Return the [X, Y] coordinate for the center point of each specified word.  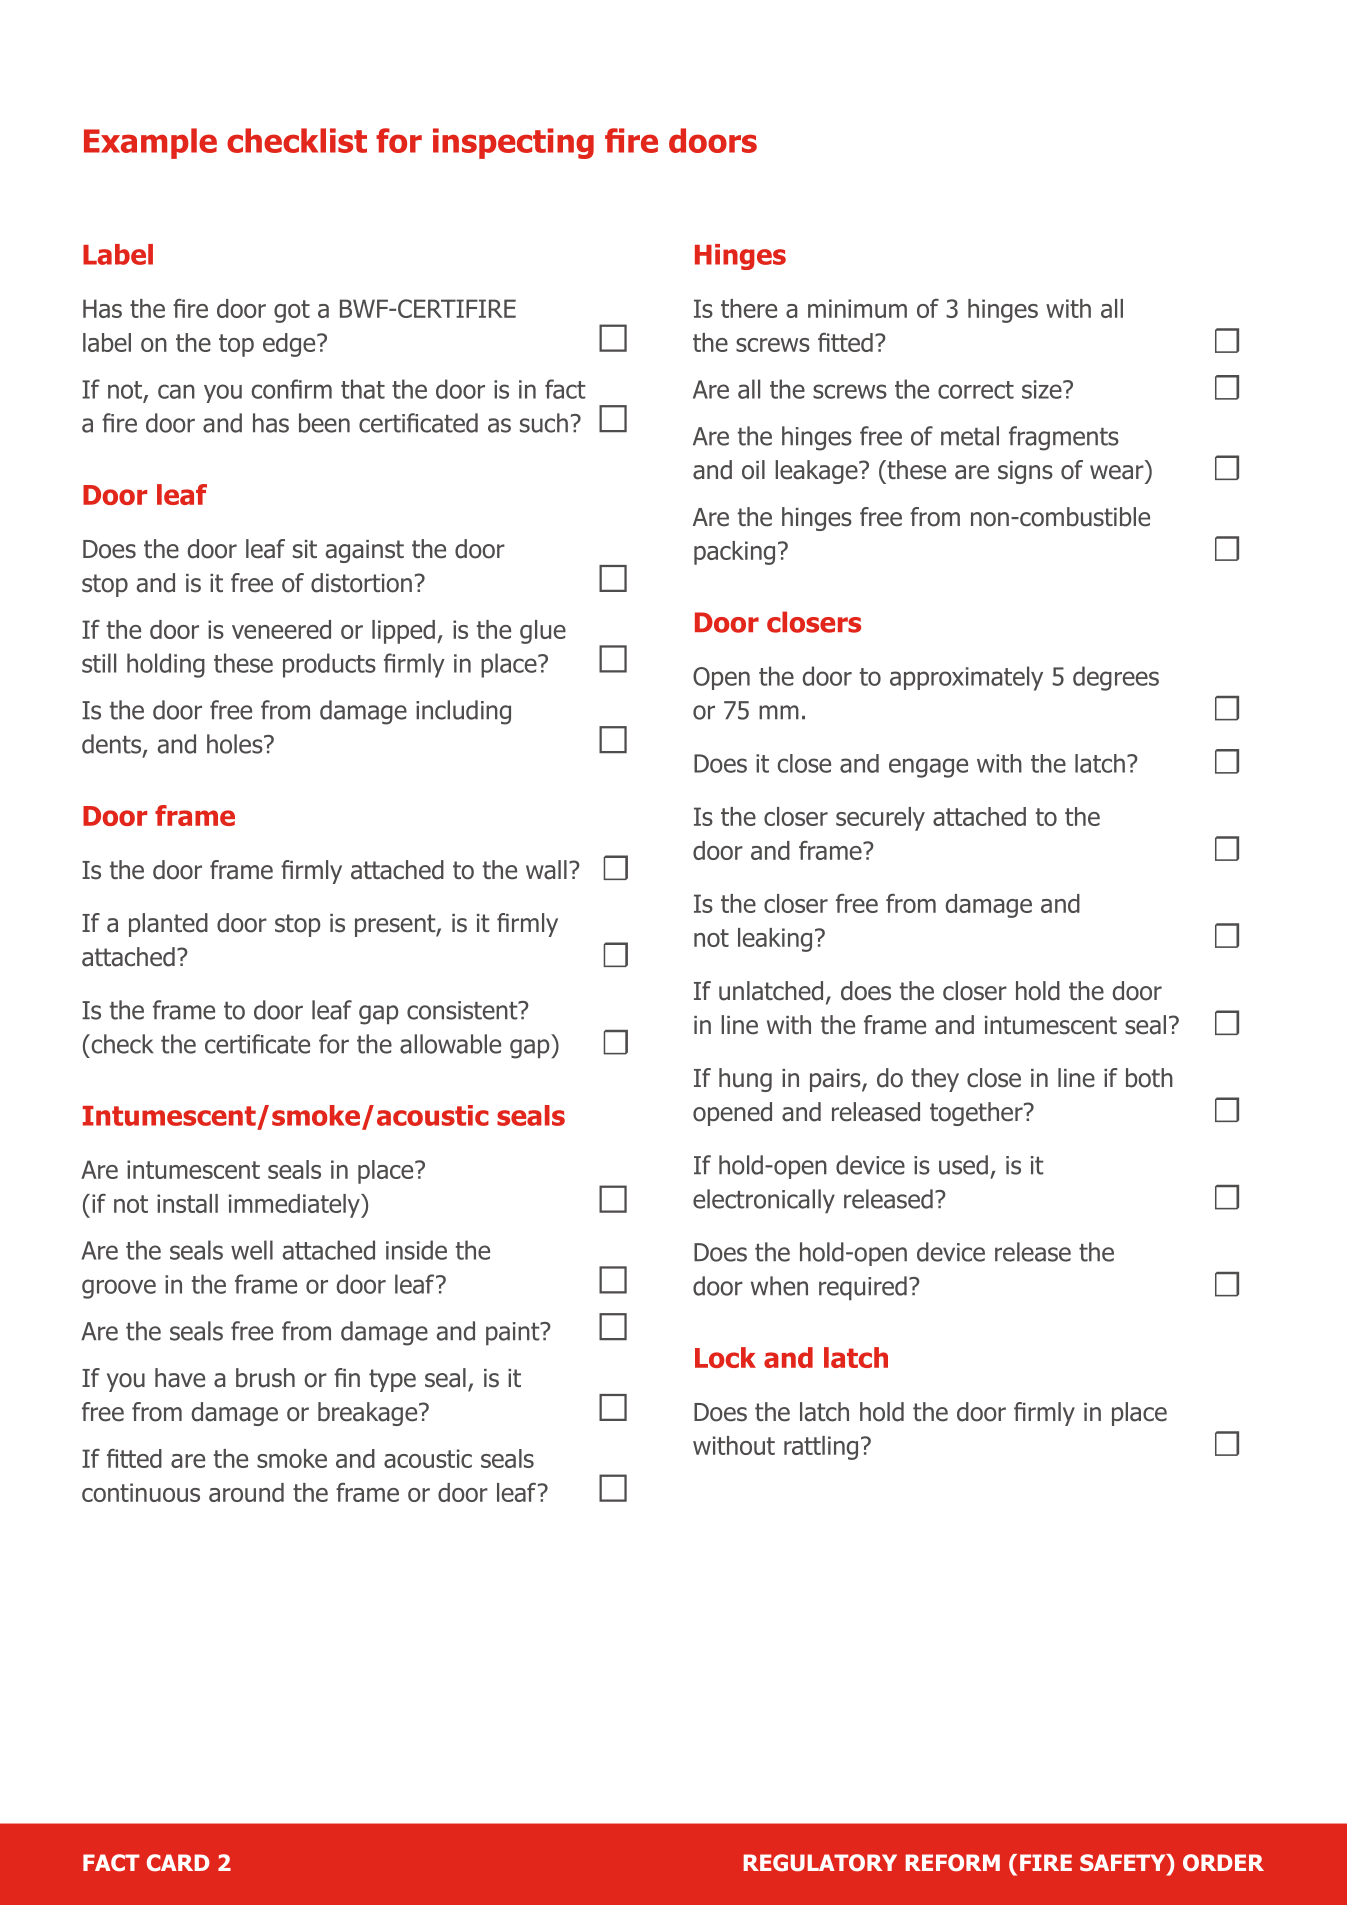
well [252, 1250]
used [963, 1165]
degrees [1116, 678]
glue [543, 632]
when [779, 1286]
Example [150, 143]
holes [236, 744]
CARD [178, 1862]
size [1043, 389]
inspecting [513, 143]
